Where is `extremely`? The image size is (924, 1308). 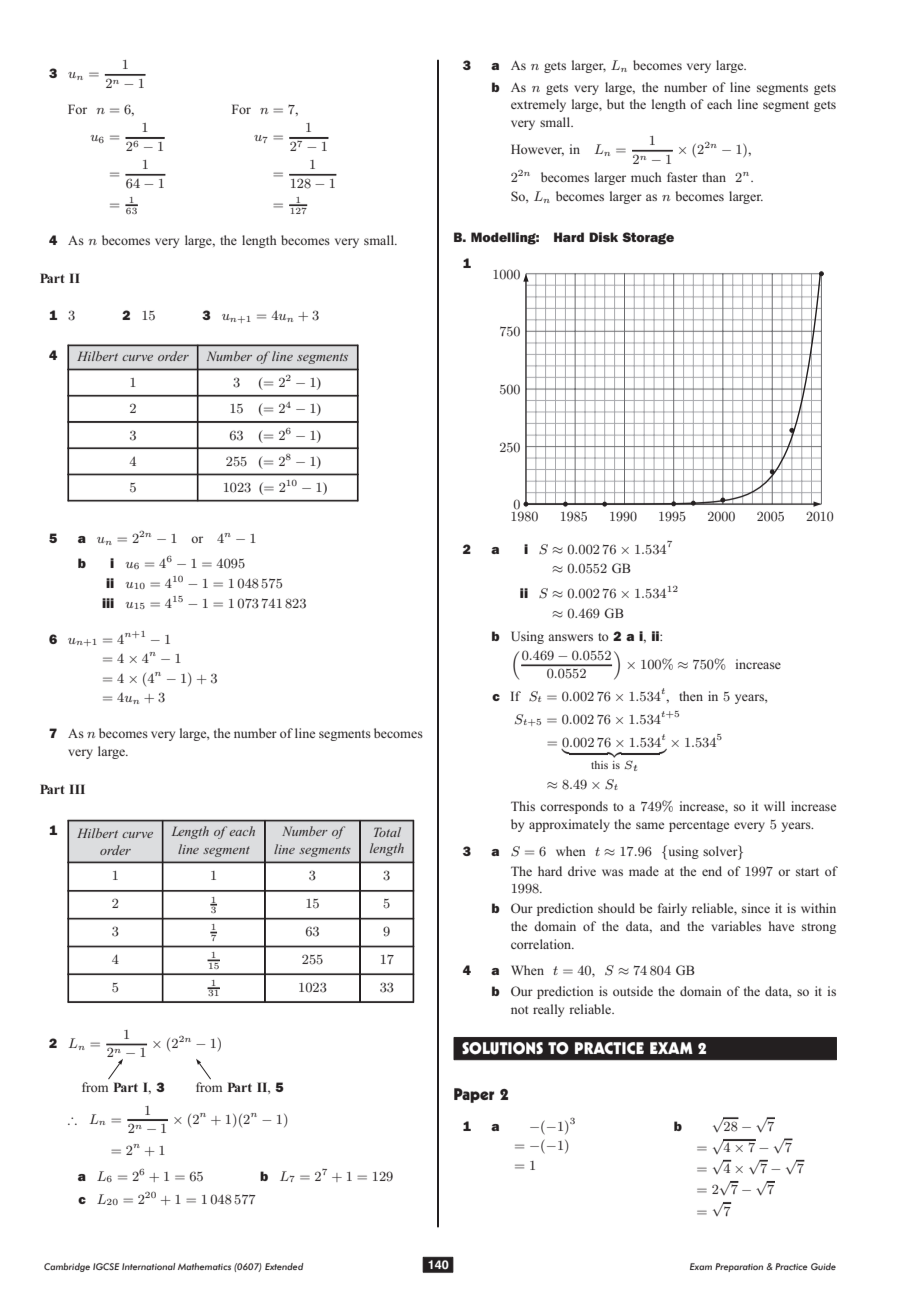 extremely is located at coordinates (538, 105).
